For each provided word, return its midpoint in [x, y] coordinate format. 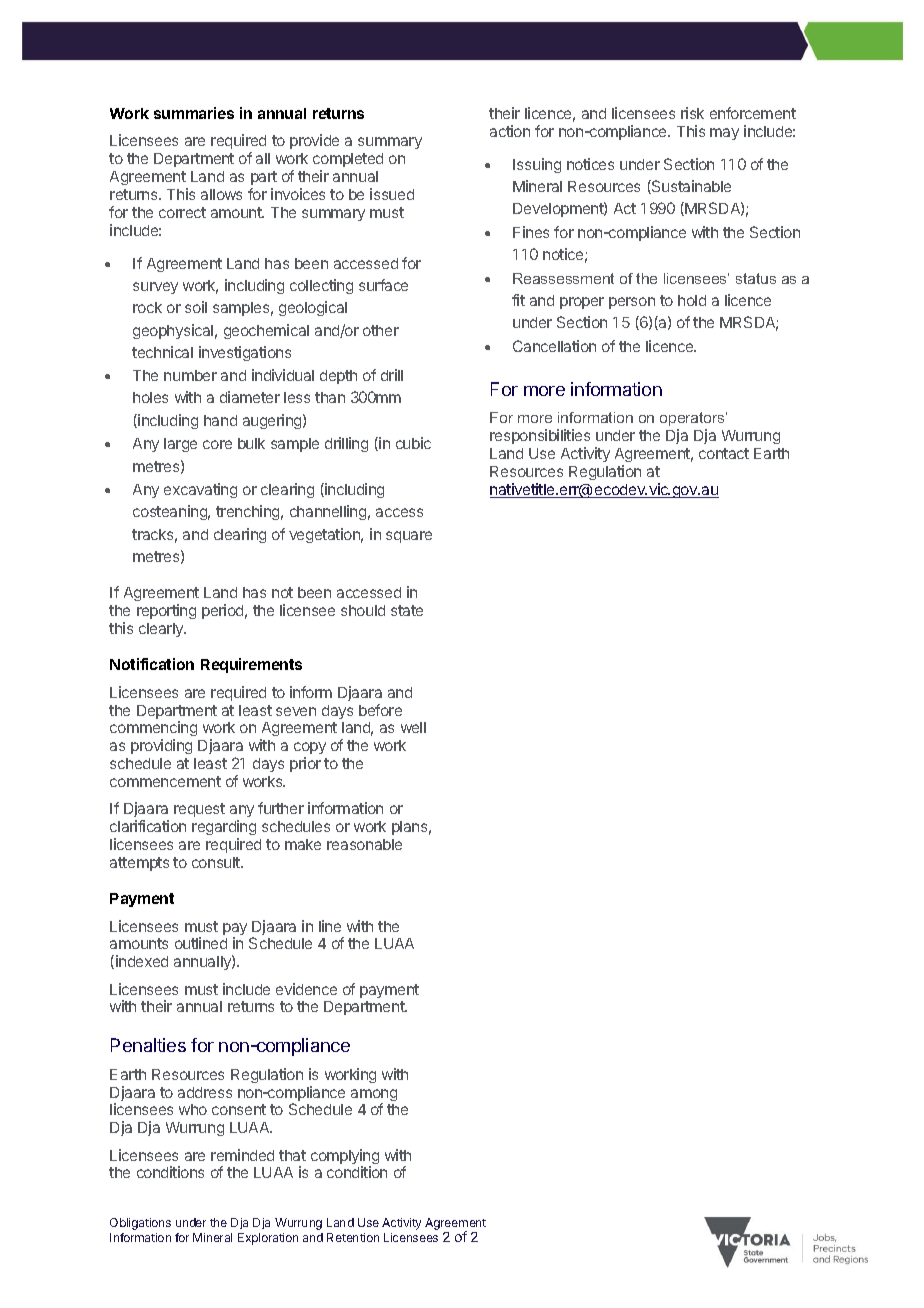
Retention [353, 1237]
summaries [194, 113]
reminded [242, 1155]
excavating [200, 490]
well [413, 727]
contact [724, 453]
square [409, 537]
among [374, 1096]
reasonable [364, 844]
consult [217, 862]
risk [692, 113]
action [510, 131]
